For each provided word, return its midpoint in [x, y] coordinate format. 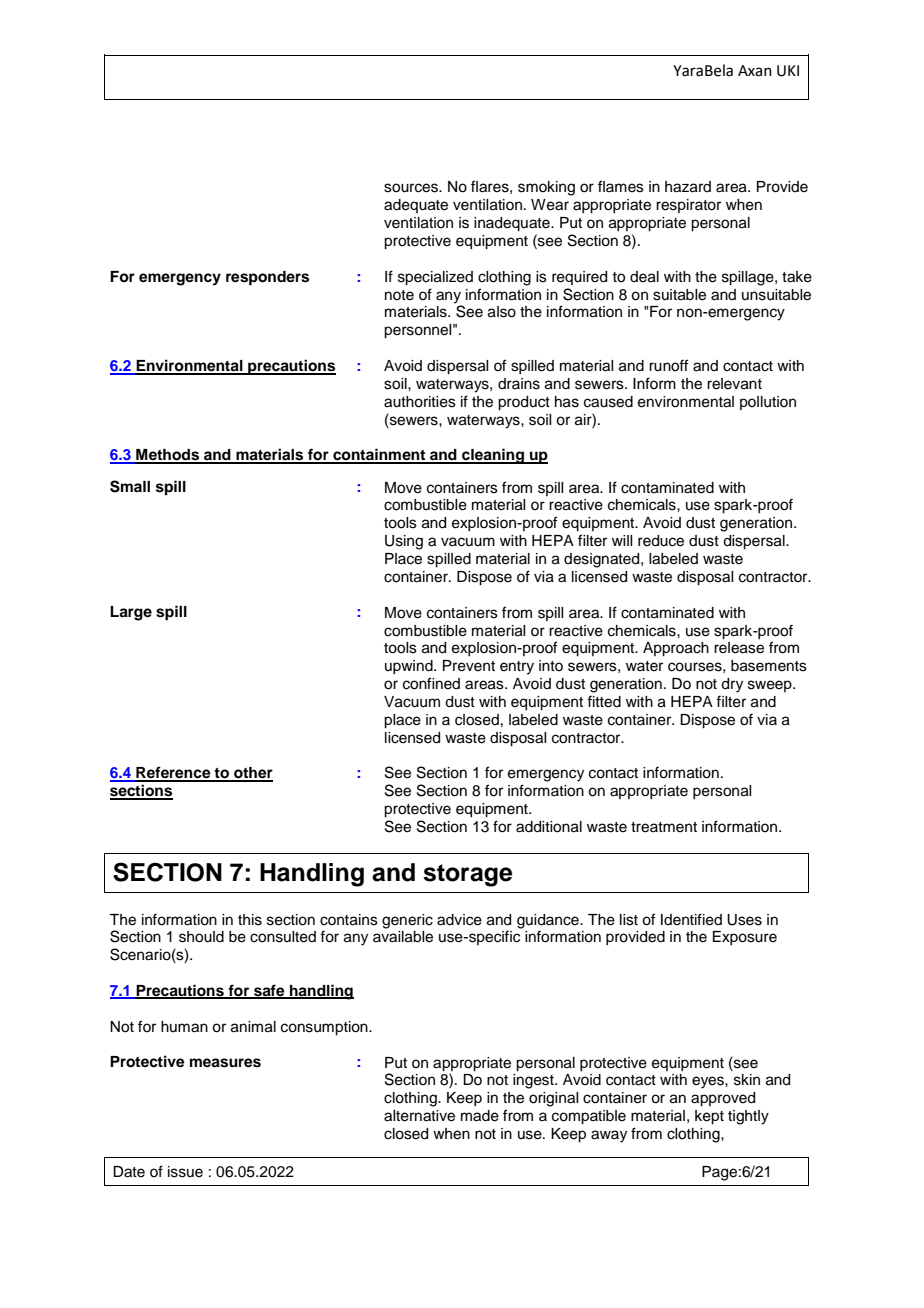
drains [519, 384]
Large [131, 613]
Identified [691, 919]
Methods [168, 456]
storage [467, 875]
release [739, 648]
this [250, 920]
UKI [788, 71]
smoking [546, 188]
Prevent [469, 666]
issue [185, 1172]
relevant [734, 384]
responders [267, 278]
